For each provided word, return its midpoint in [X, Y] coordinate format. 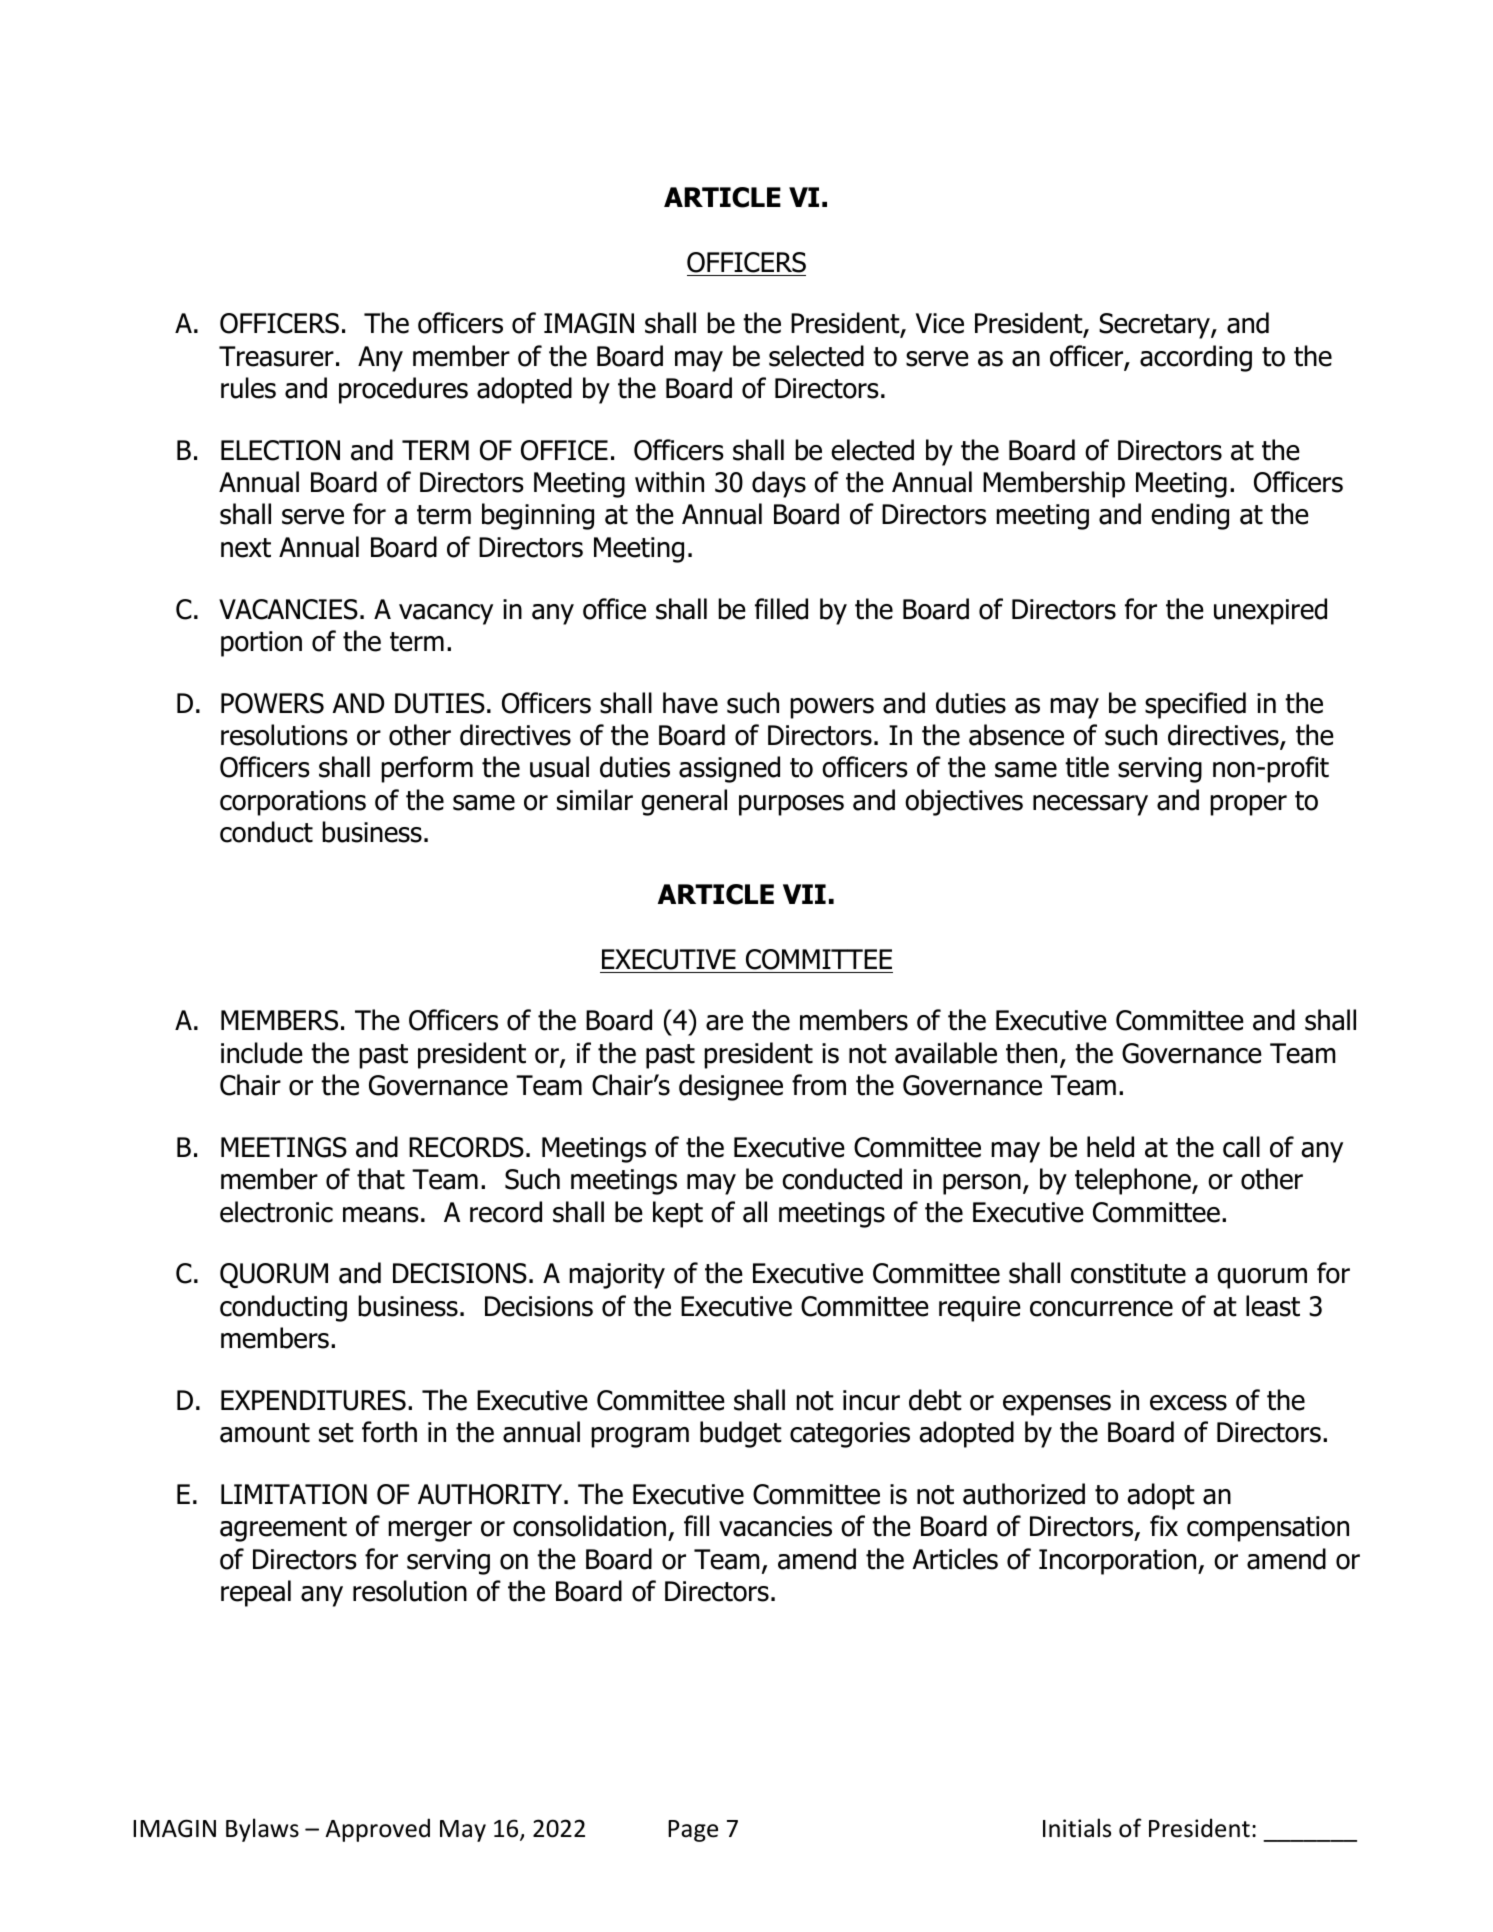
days [779, 484]
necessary [1090, 805]
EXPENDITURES [313, 1400]
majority [617, 1276]
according [1196, 358]
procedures [403, 390]
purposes [791, 805]
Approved [377, 1830]
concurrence [1101, 1309]
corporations [293, 803]
